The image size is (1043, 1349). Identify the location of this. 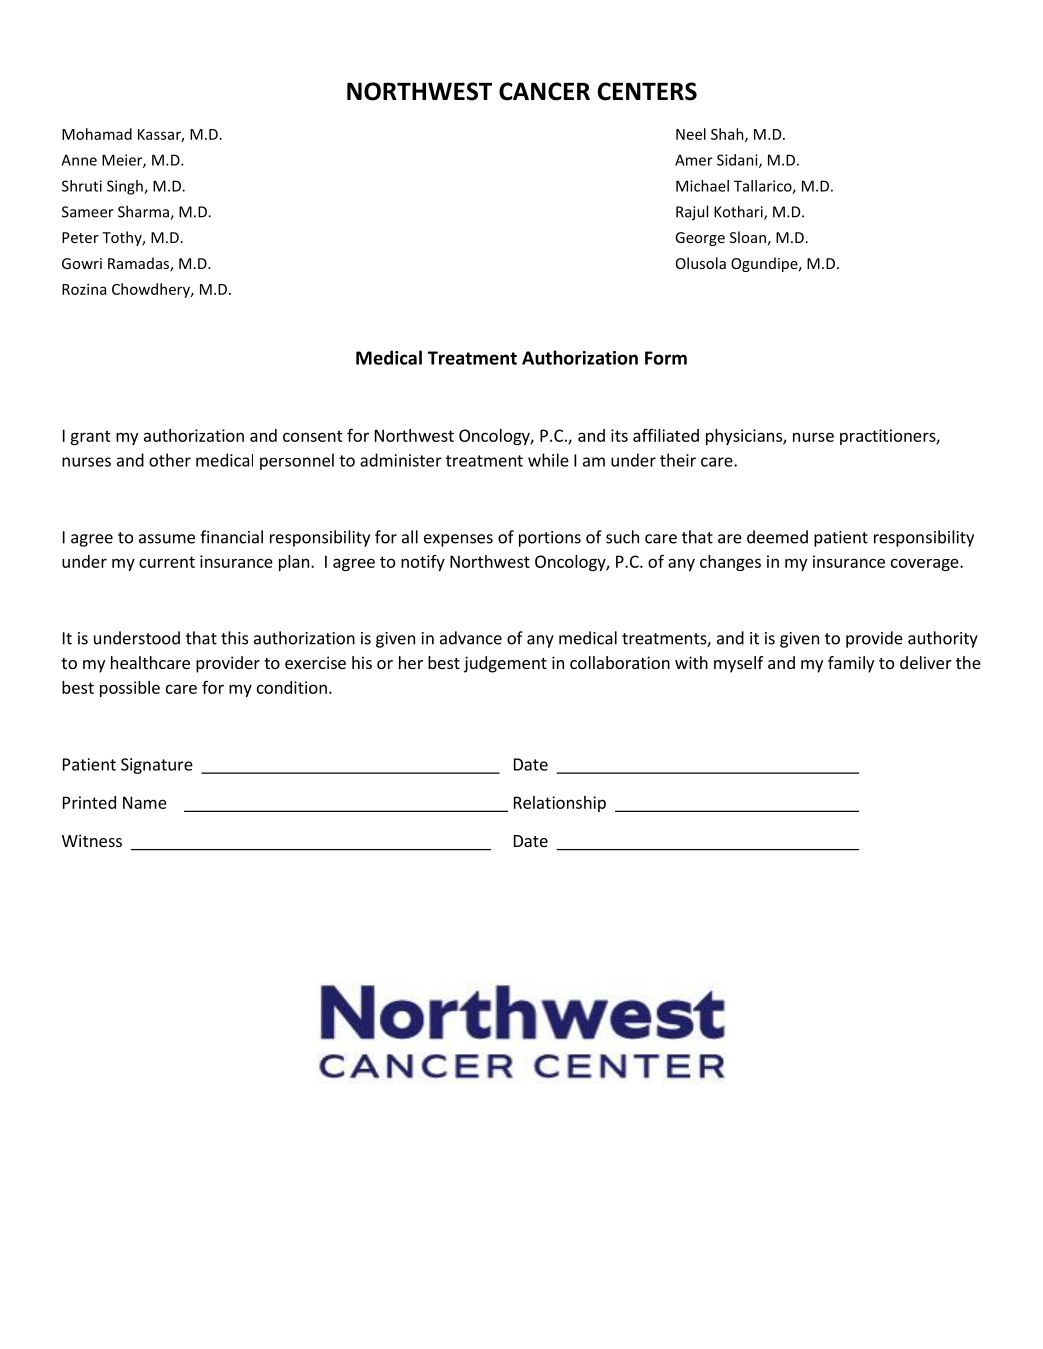
(234, 638).
